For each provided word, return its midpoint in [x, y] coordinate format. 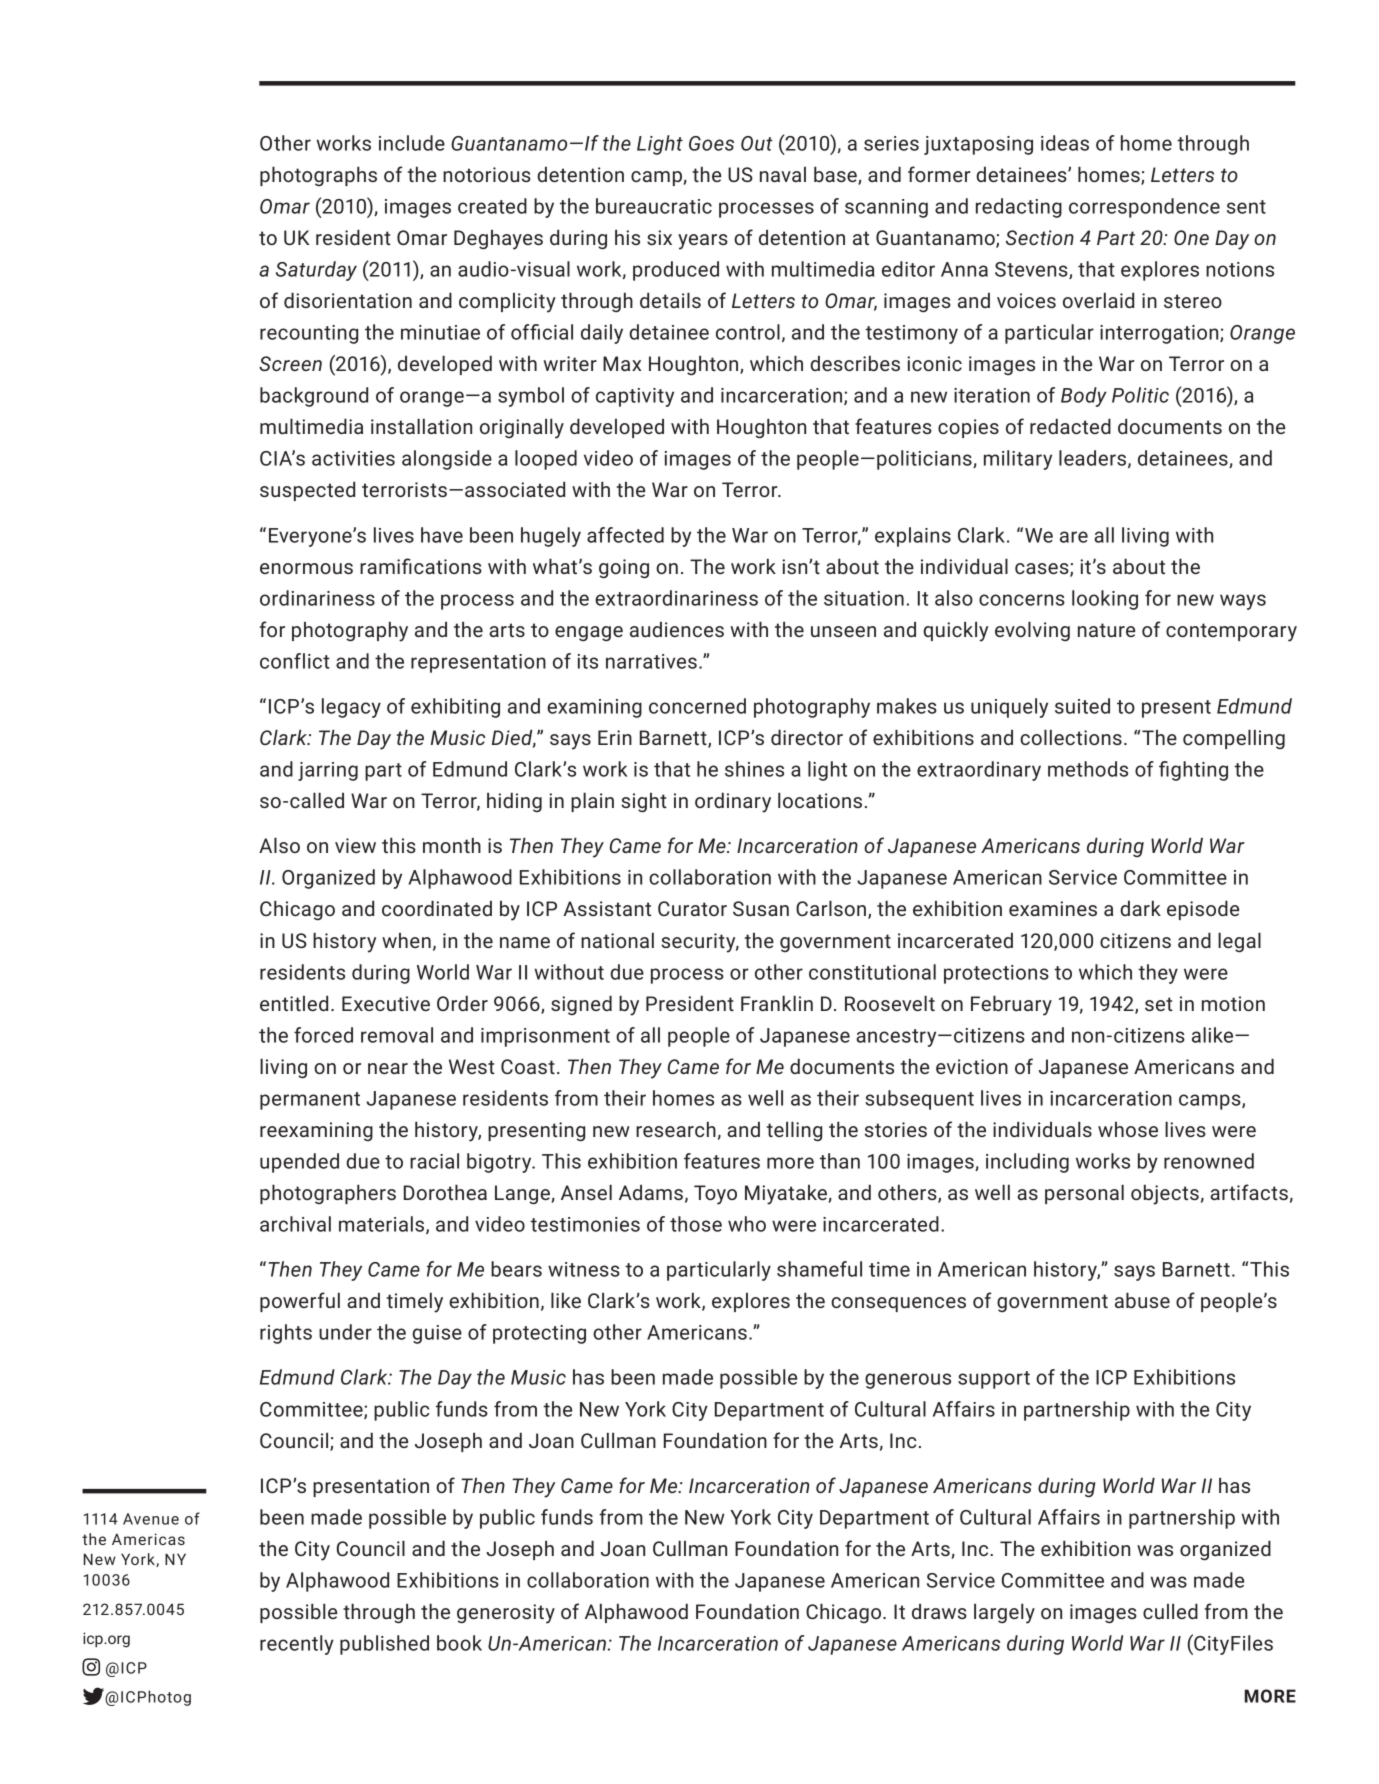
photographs [318, 176]
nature [1106, 630]
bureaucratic [654, 206]
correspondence [1144, 208]
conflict [295, 661]
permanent [310, 1101]
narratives [651, 661]
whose [1128, 1129]
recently [297, 1645]
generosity [506, 1614]
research [676, 1129]
